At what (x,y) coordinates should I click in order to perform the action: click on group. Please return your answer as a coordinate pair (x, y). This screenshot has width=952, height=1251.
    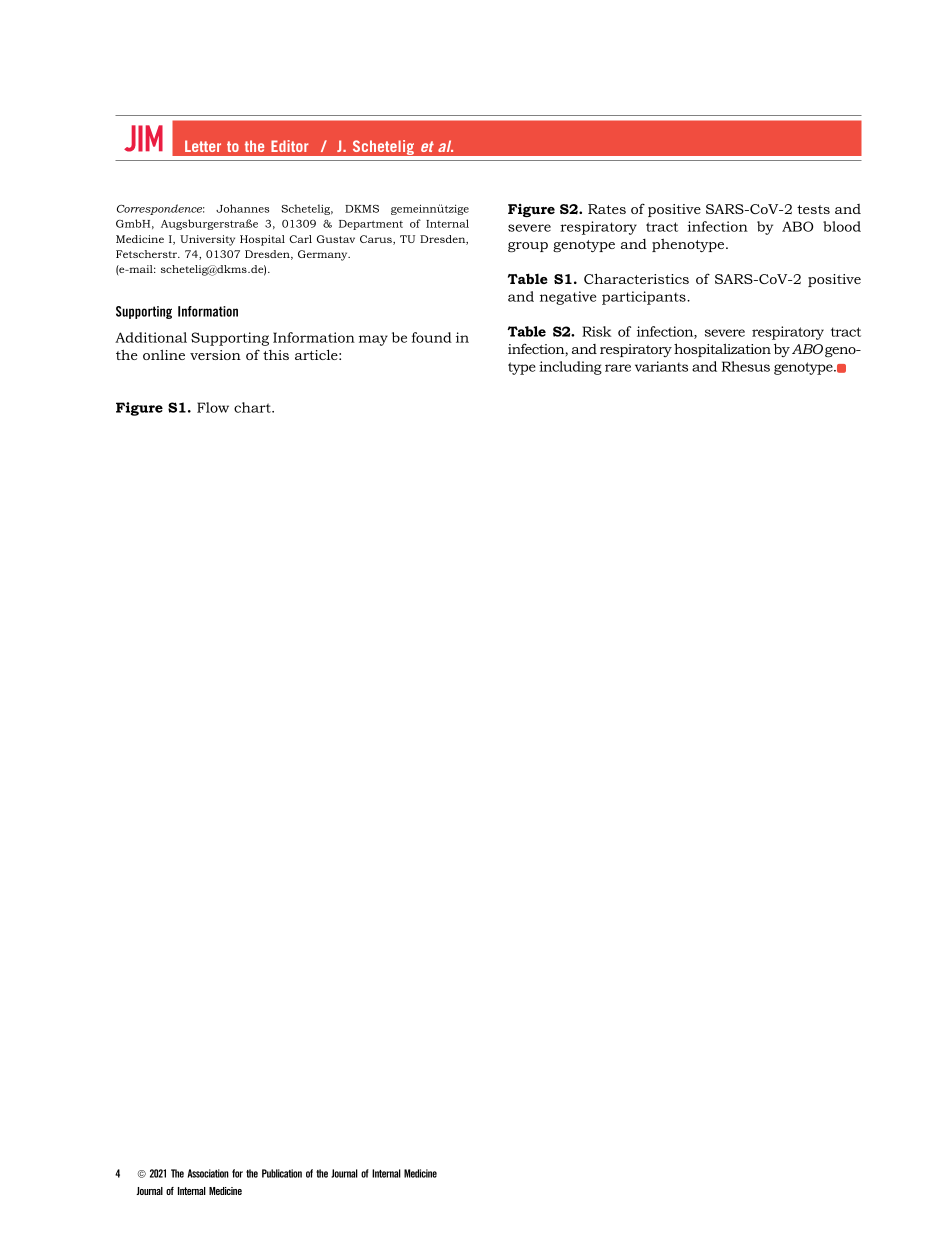
    Looking at the image, I should click on (528, 247).
